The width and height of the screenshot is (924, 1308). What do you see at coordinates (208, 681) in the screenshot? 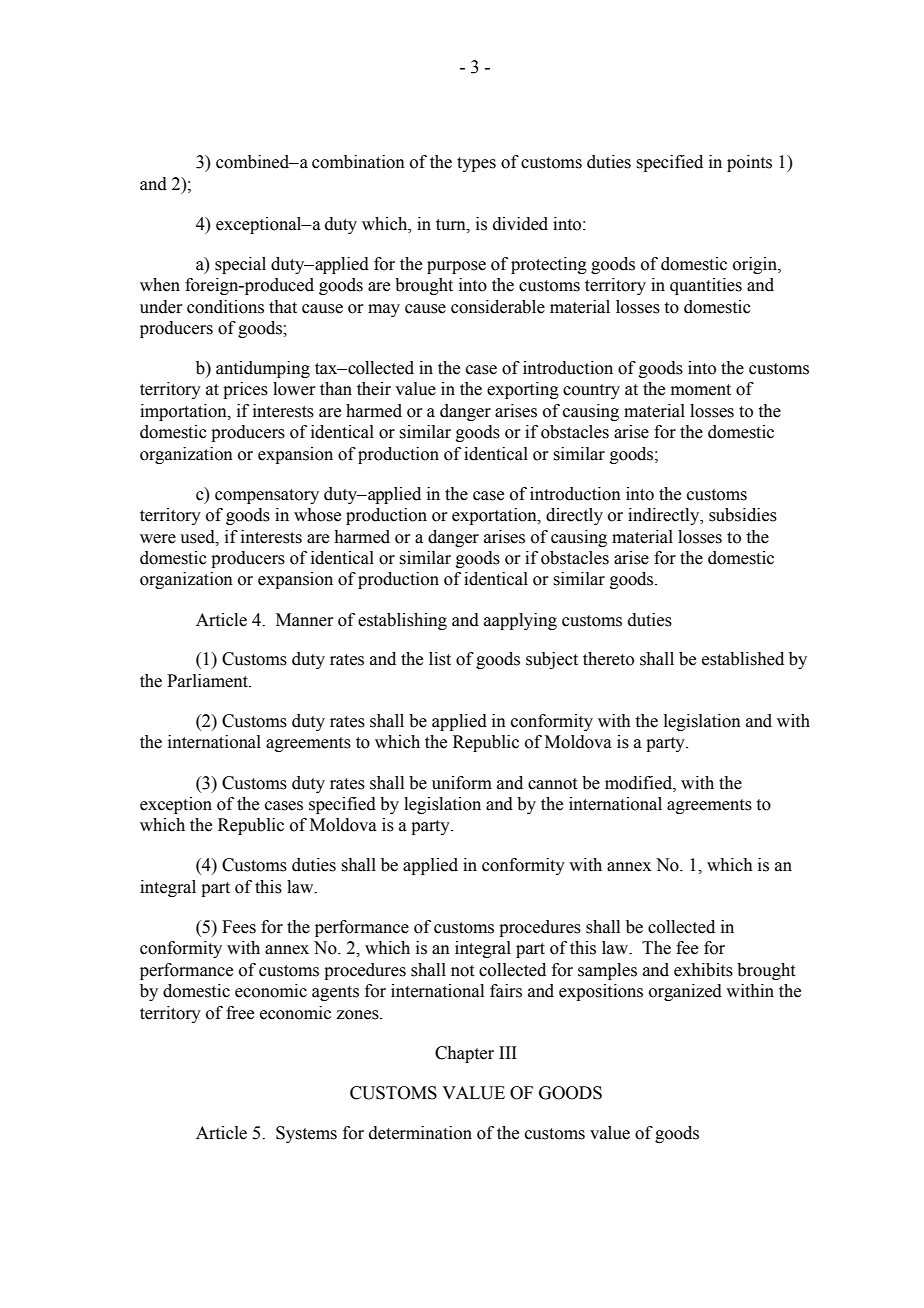
I see `Parliament` at bounding box center [208, 681].
